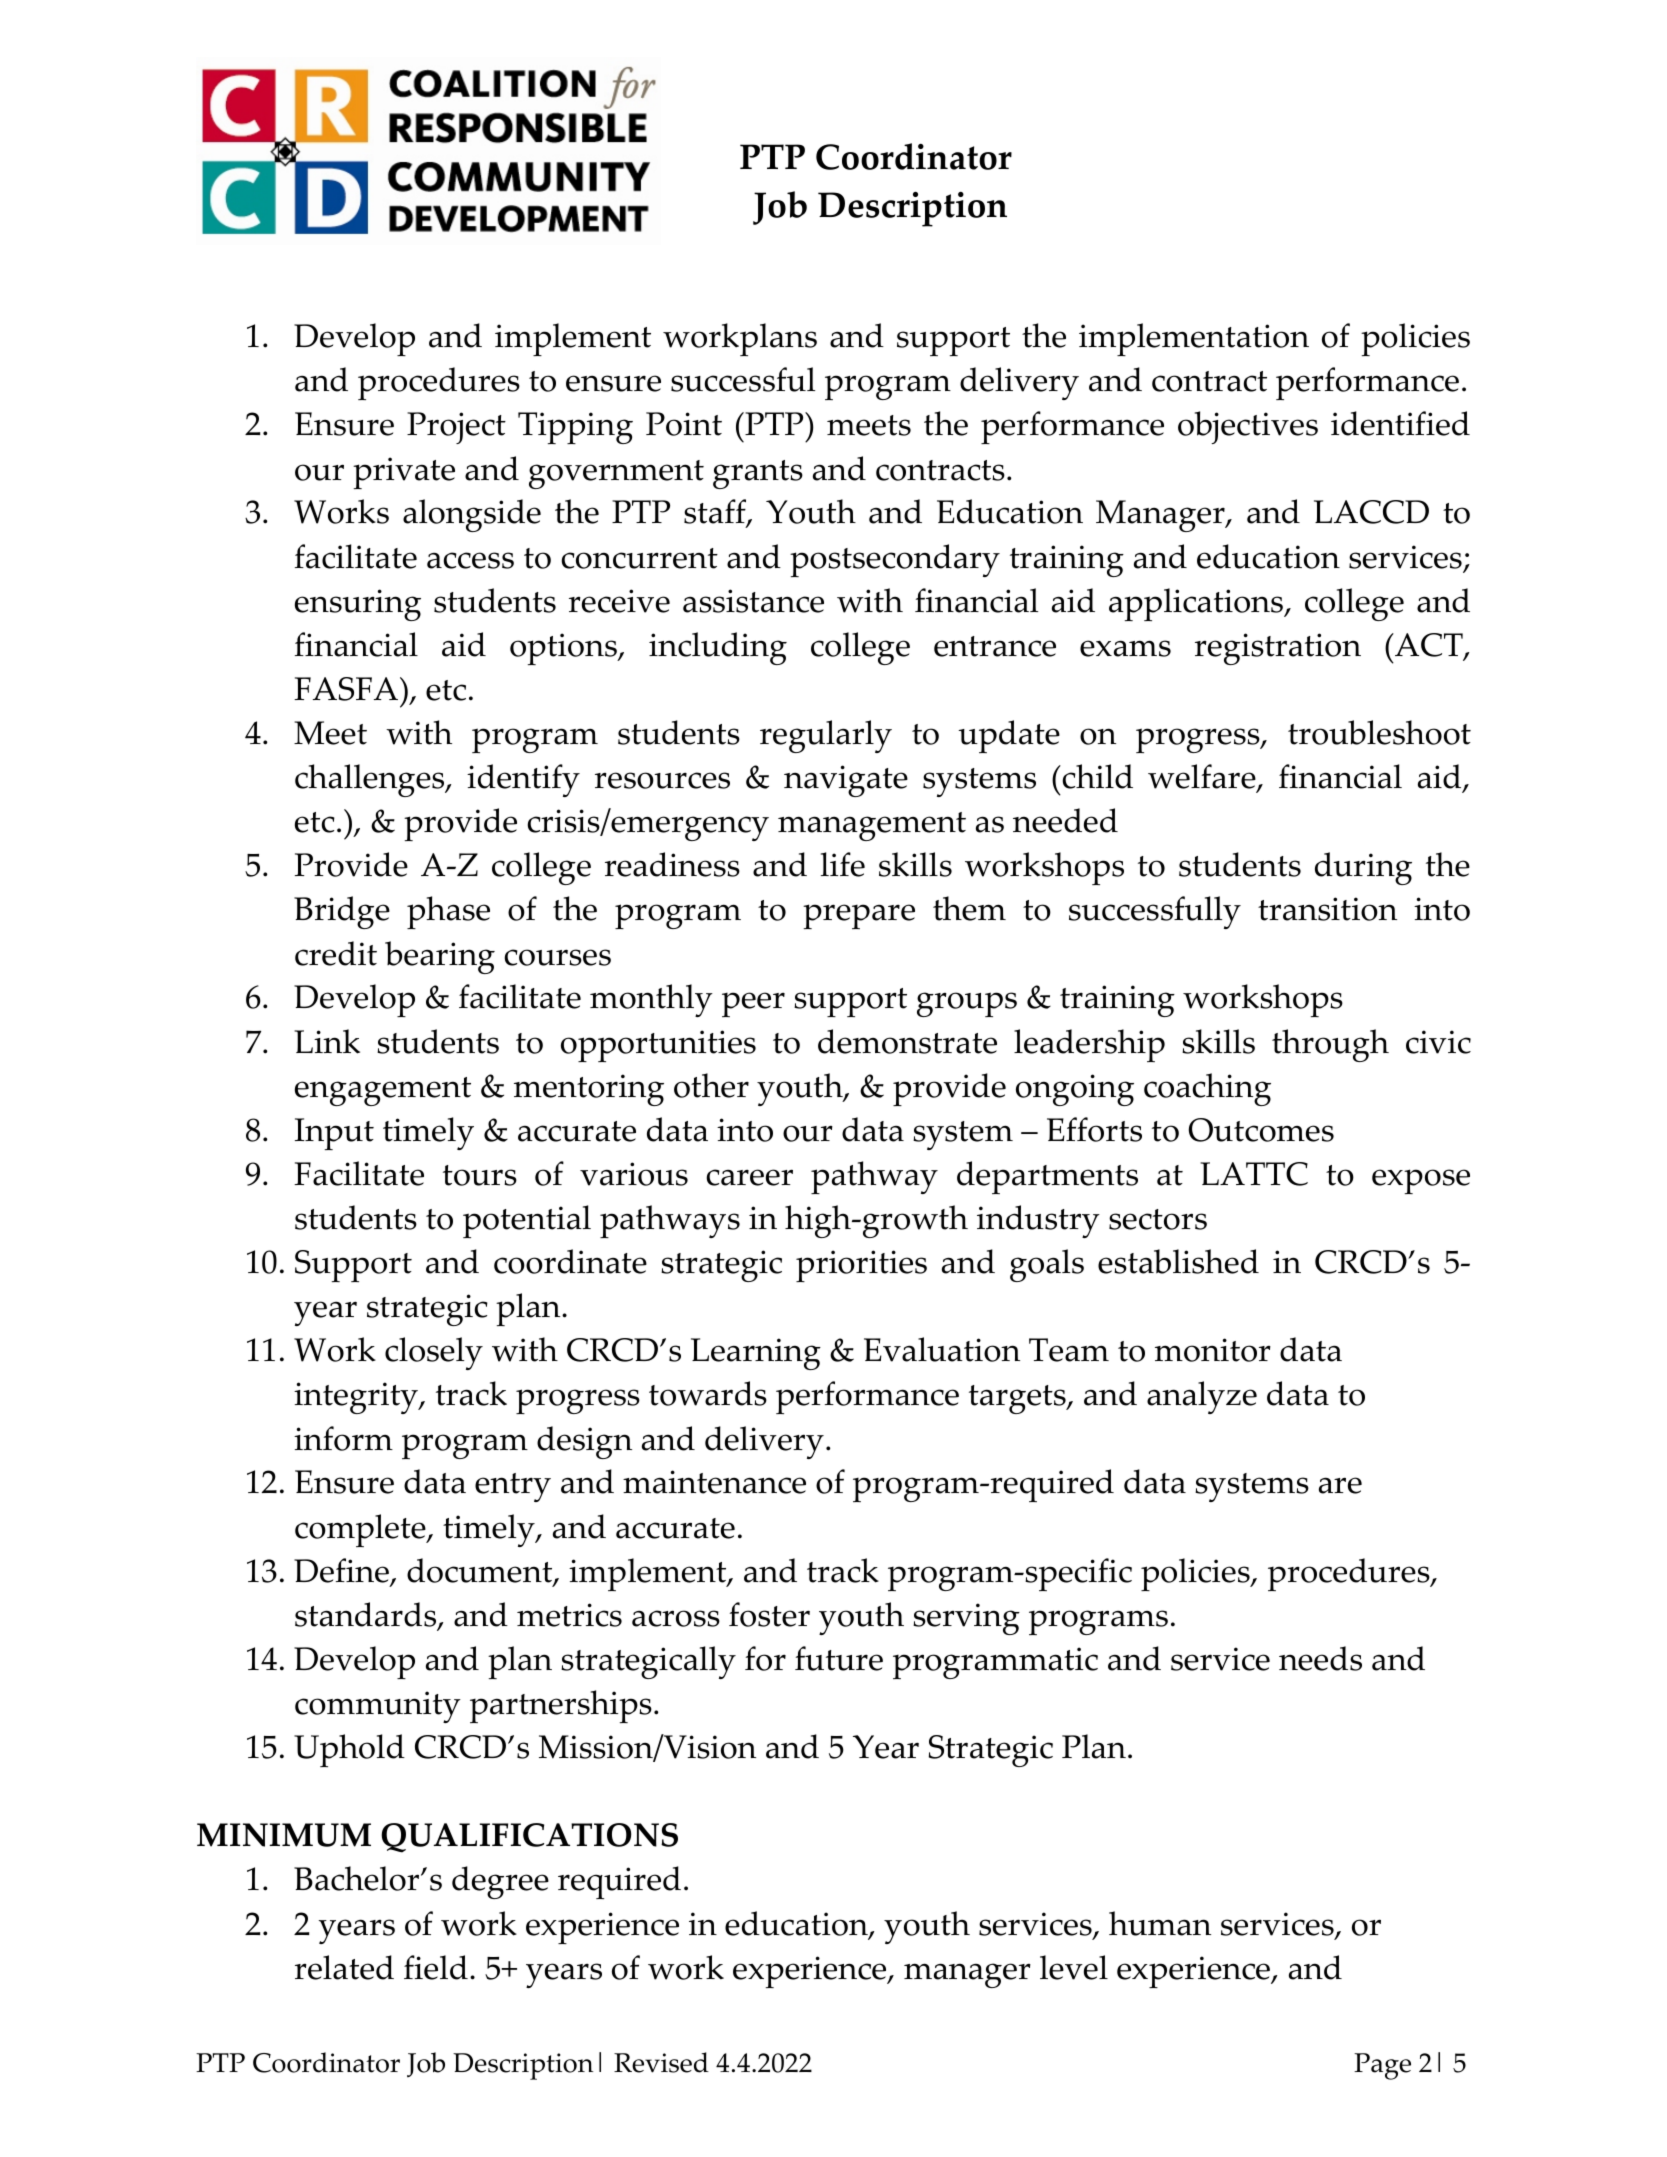 The height and width of the image is (2157, 1667). Describe the element at coordinates (861, 1266) in the image. I see `priorities` at that location.
